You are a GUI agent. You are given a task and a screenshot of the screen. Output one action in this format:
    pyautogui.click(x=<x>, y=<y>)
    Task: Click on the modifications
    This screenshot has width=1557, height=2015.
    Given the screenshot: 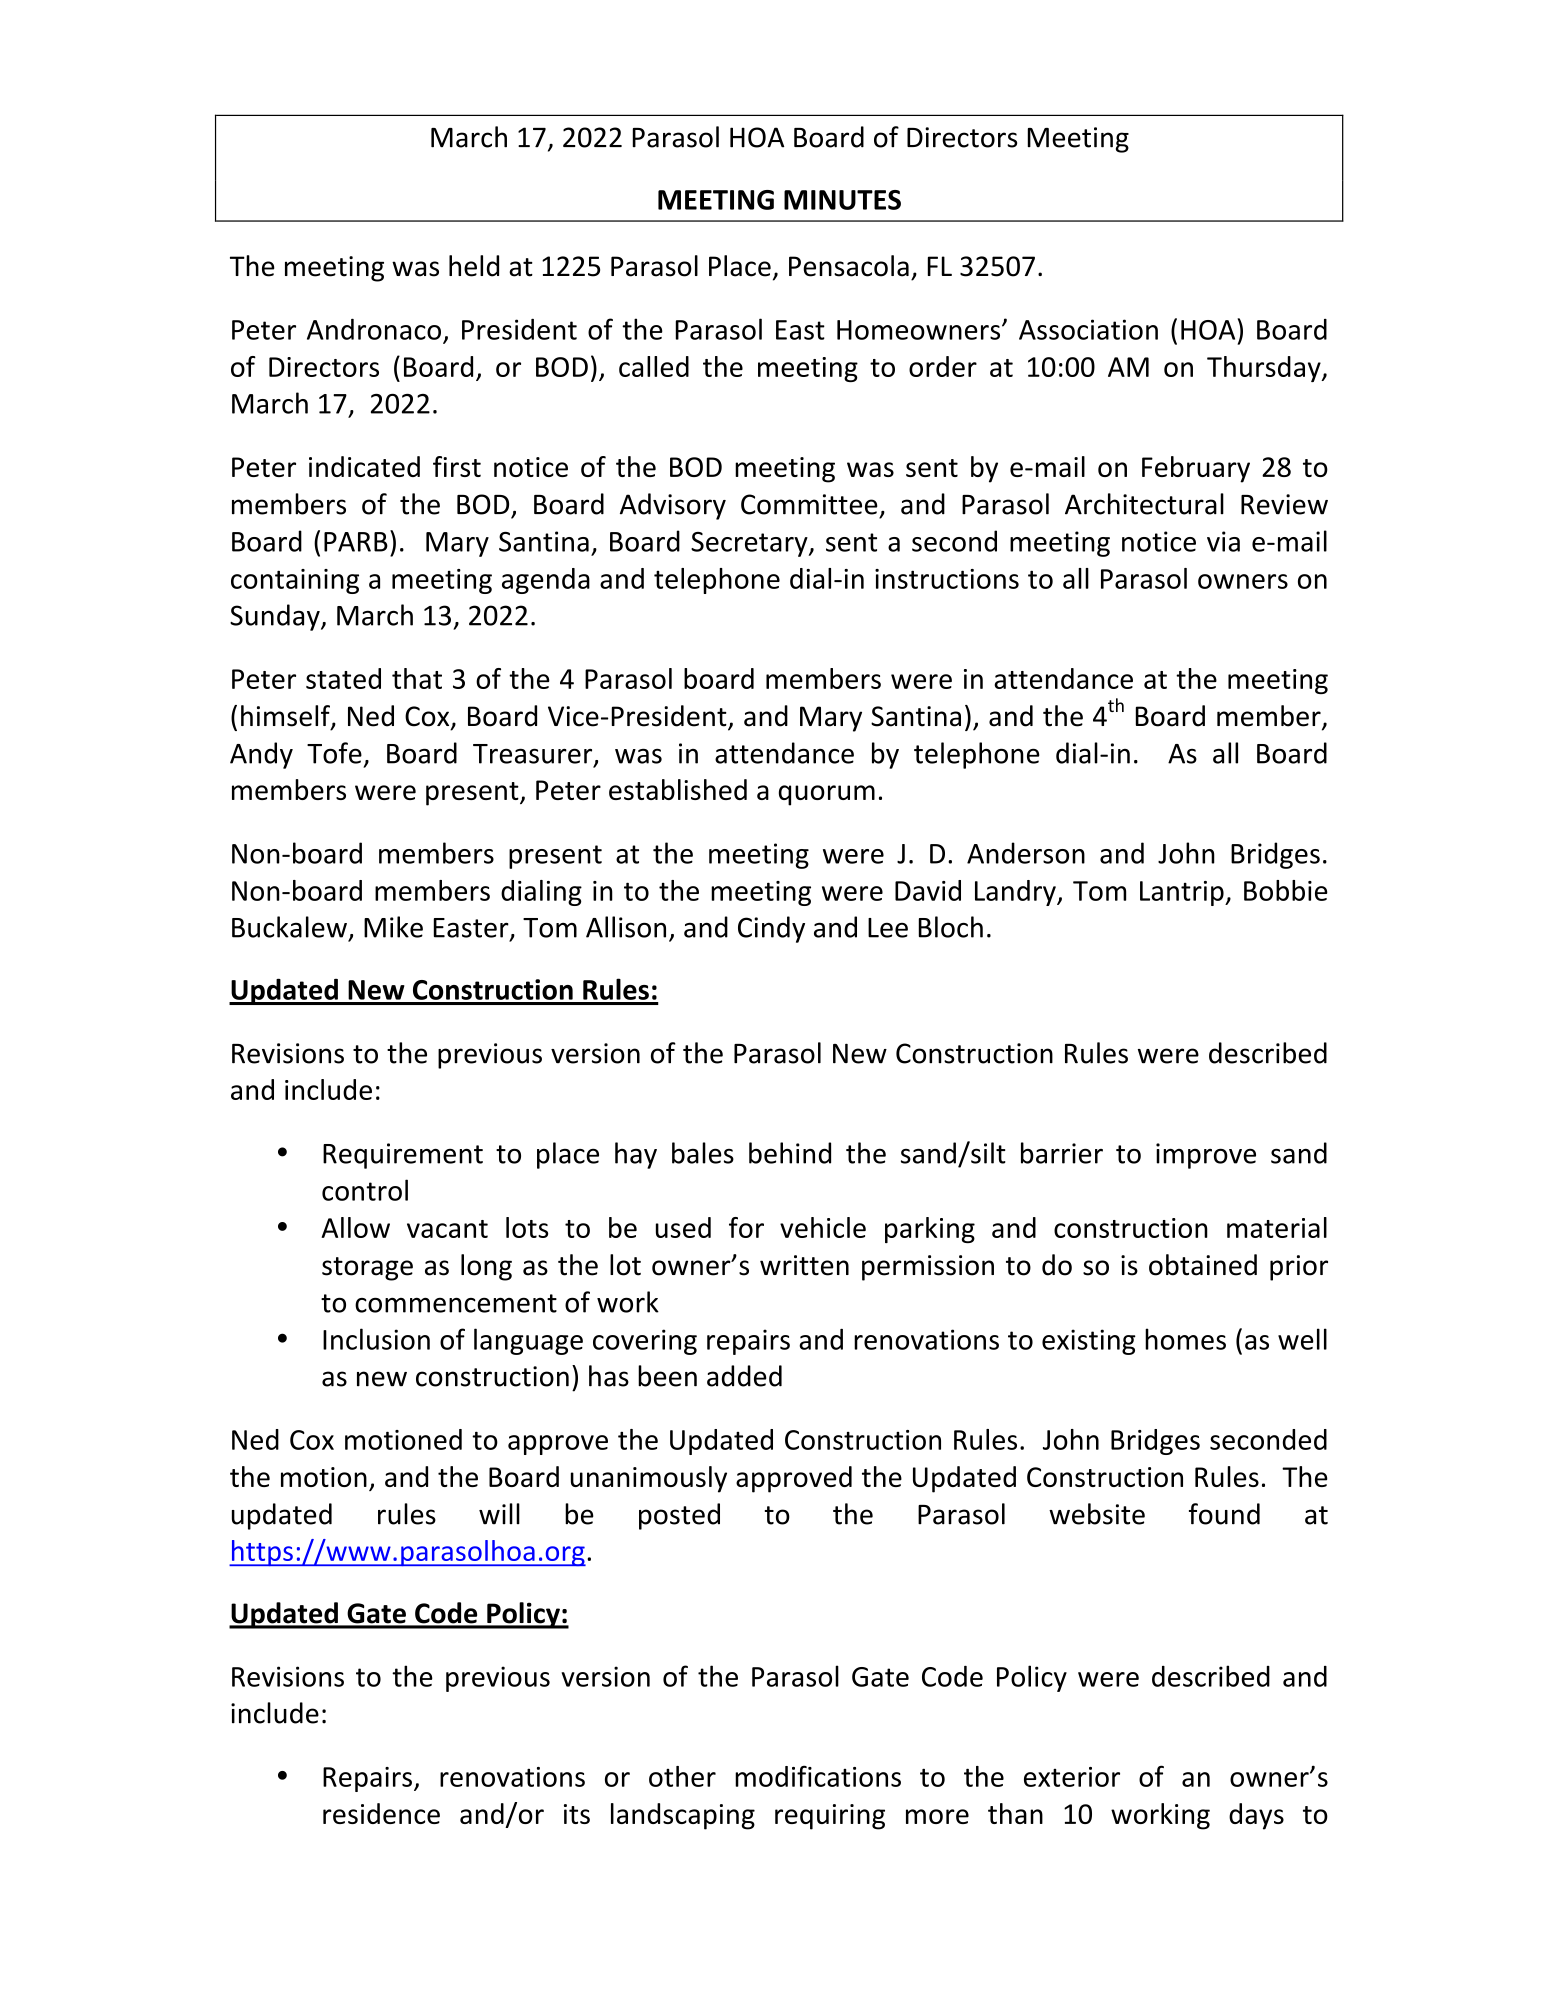 What is the action you would take?
    pyautogui.click(x=818, y=1776)
